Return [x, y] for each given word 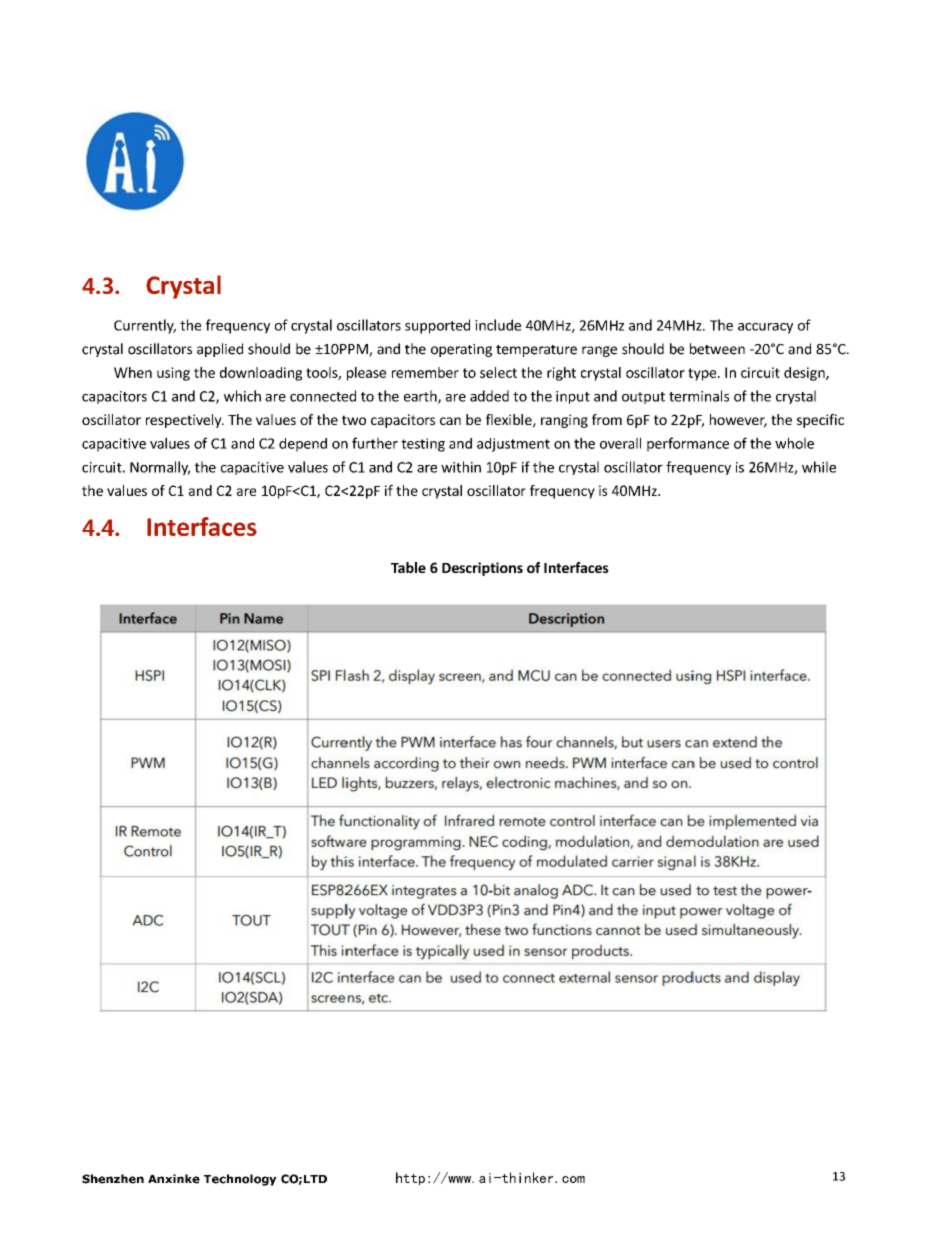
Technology [240, 1180]
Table [408, 567]
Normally [160, 468]
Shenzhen [113, 1179]
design [805, 374]
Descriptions [482, 569]
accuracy [765, 328]
